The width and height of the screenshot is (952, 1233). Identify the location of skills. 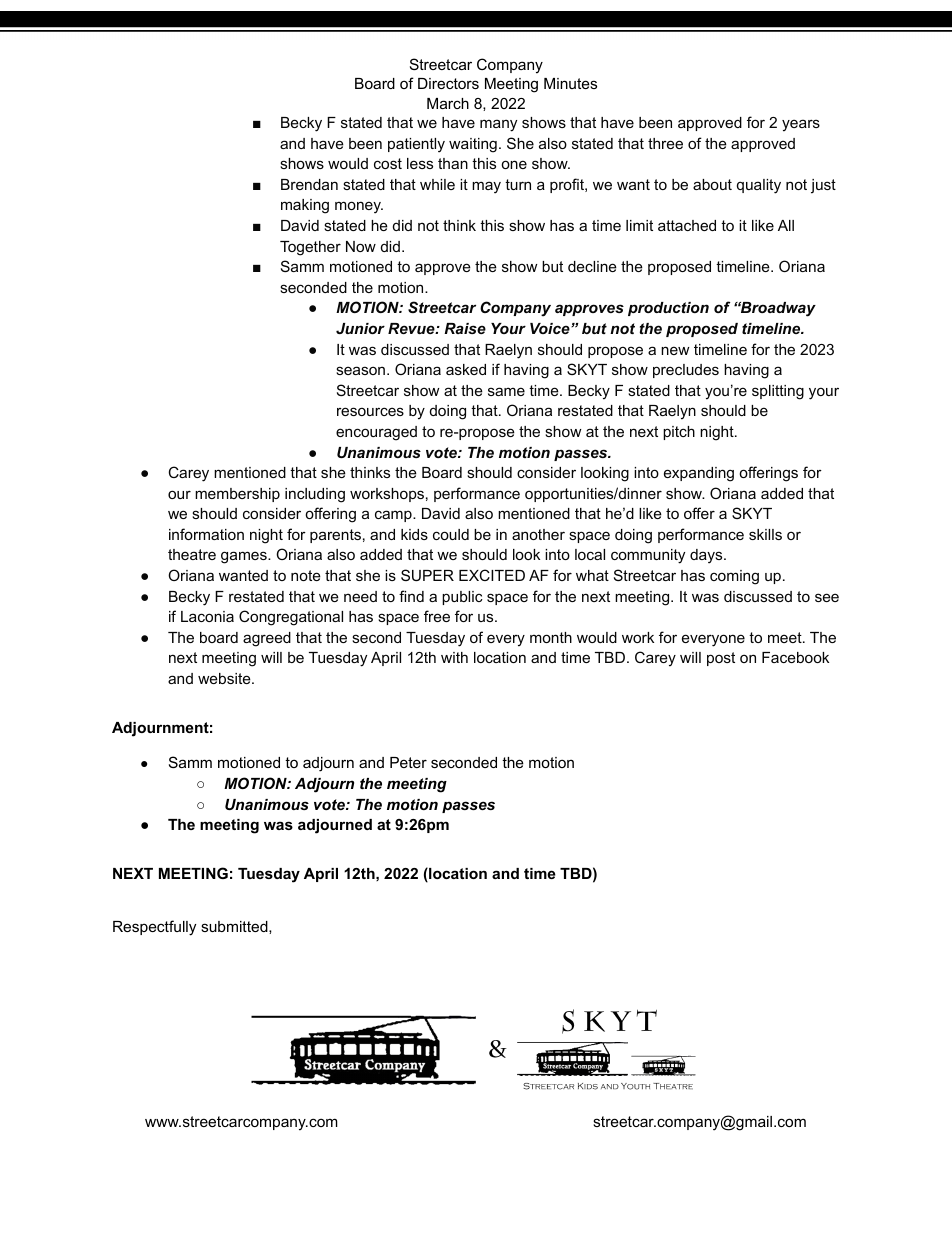
(765, 534).
